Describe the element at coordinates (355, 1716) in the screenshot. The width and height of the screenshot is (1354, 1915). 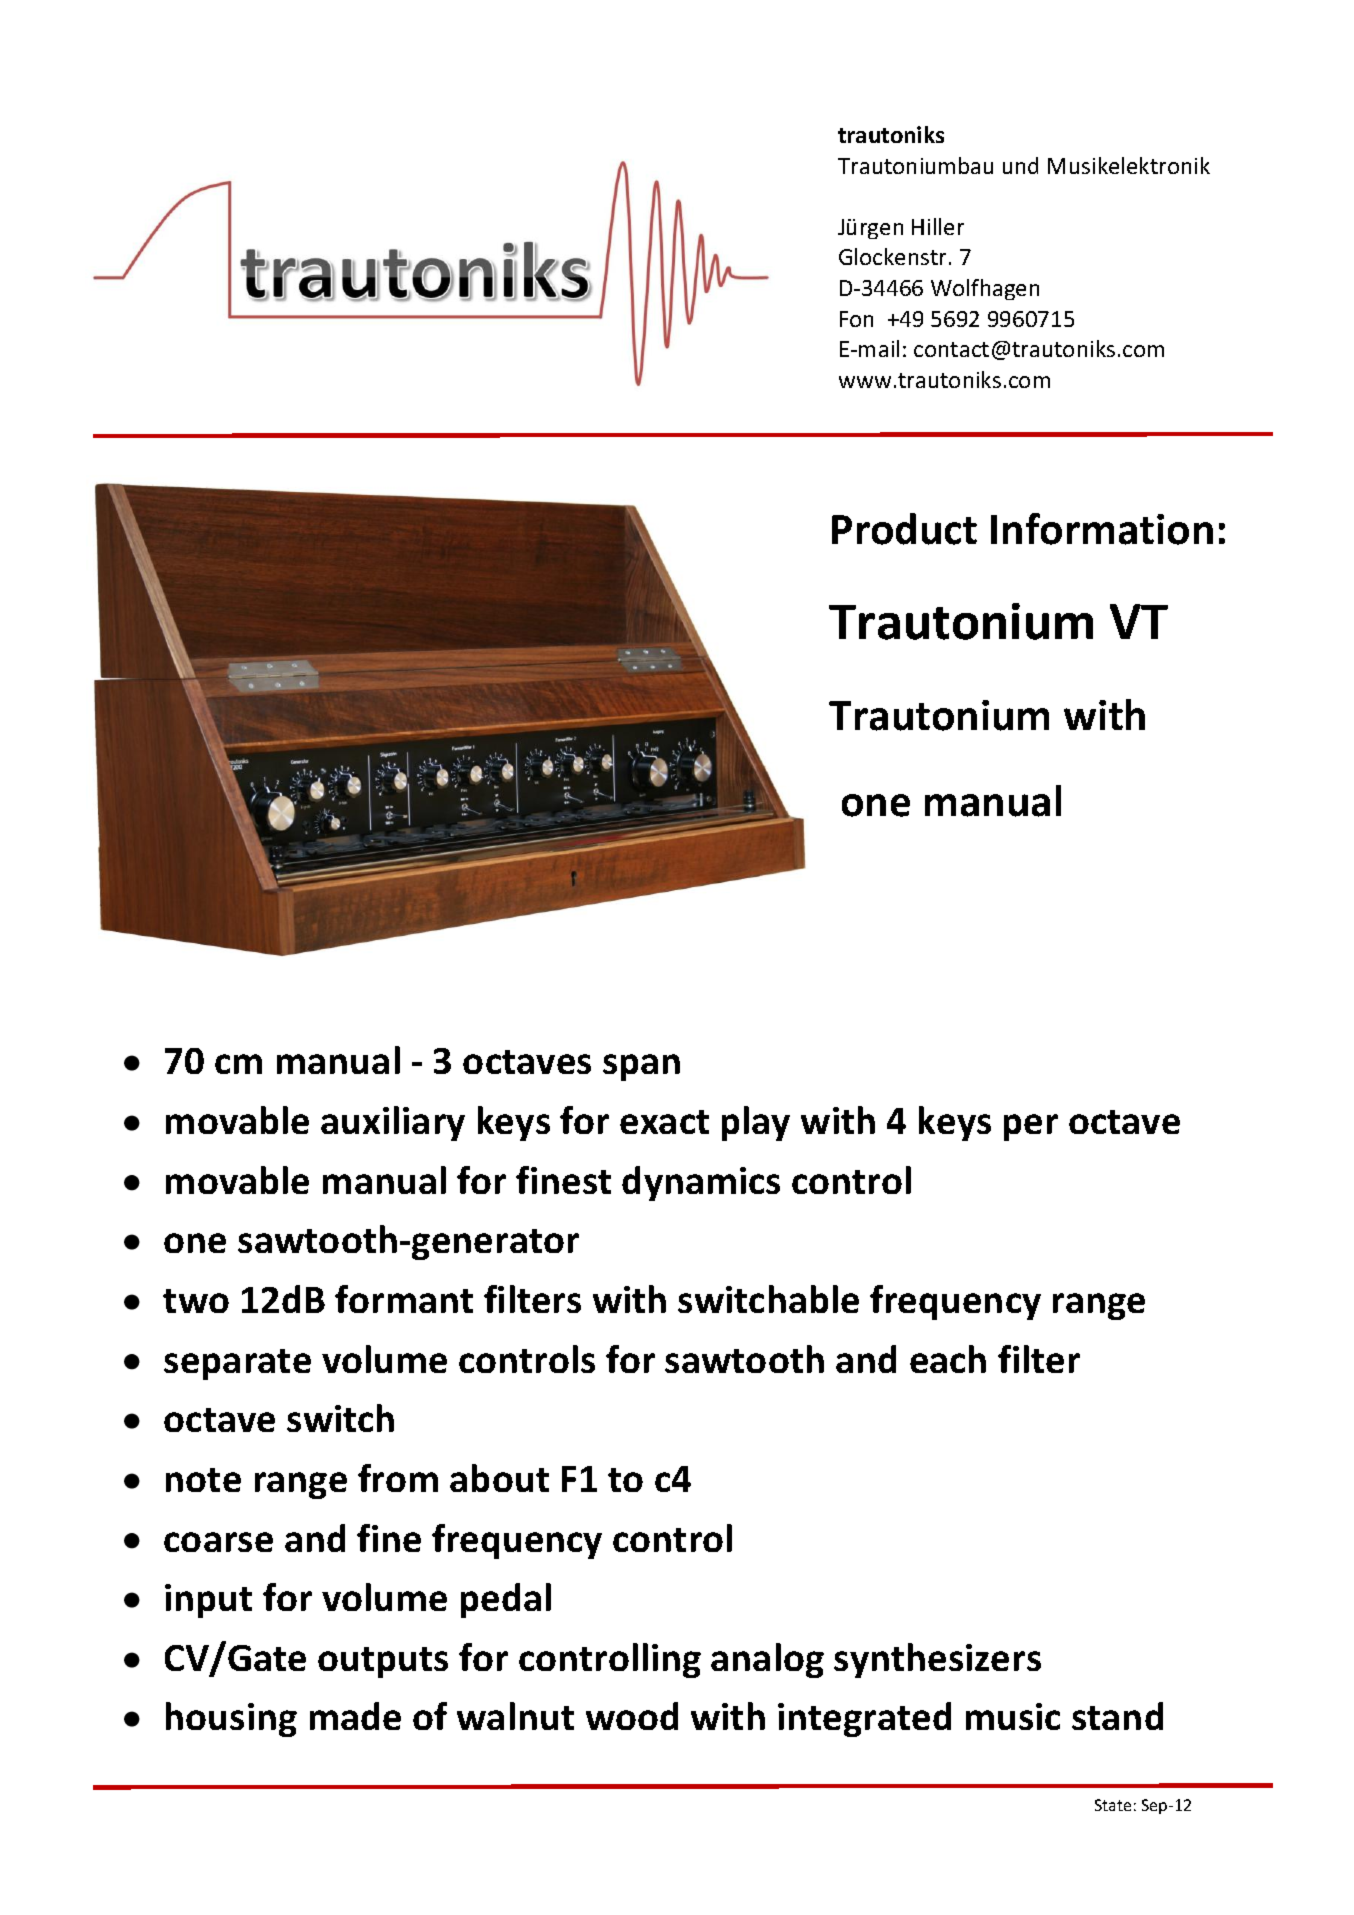
I see `made` at that location.
